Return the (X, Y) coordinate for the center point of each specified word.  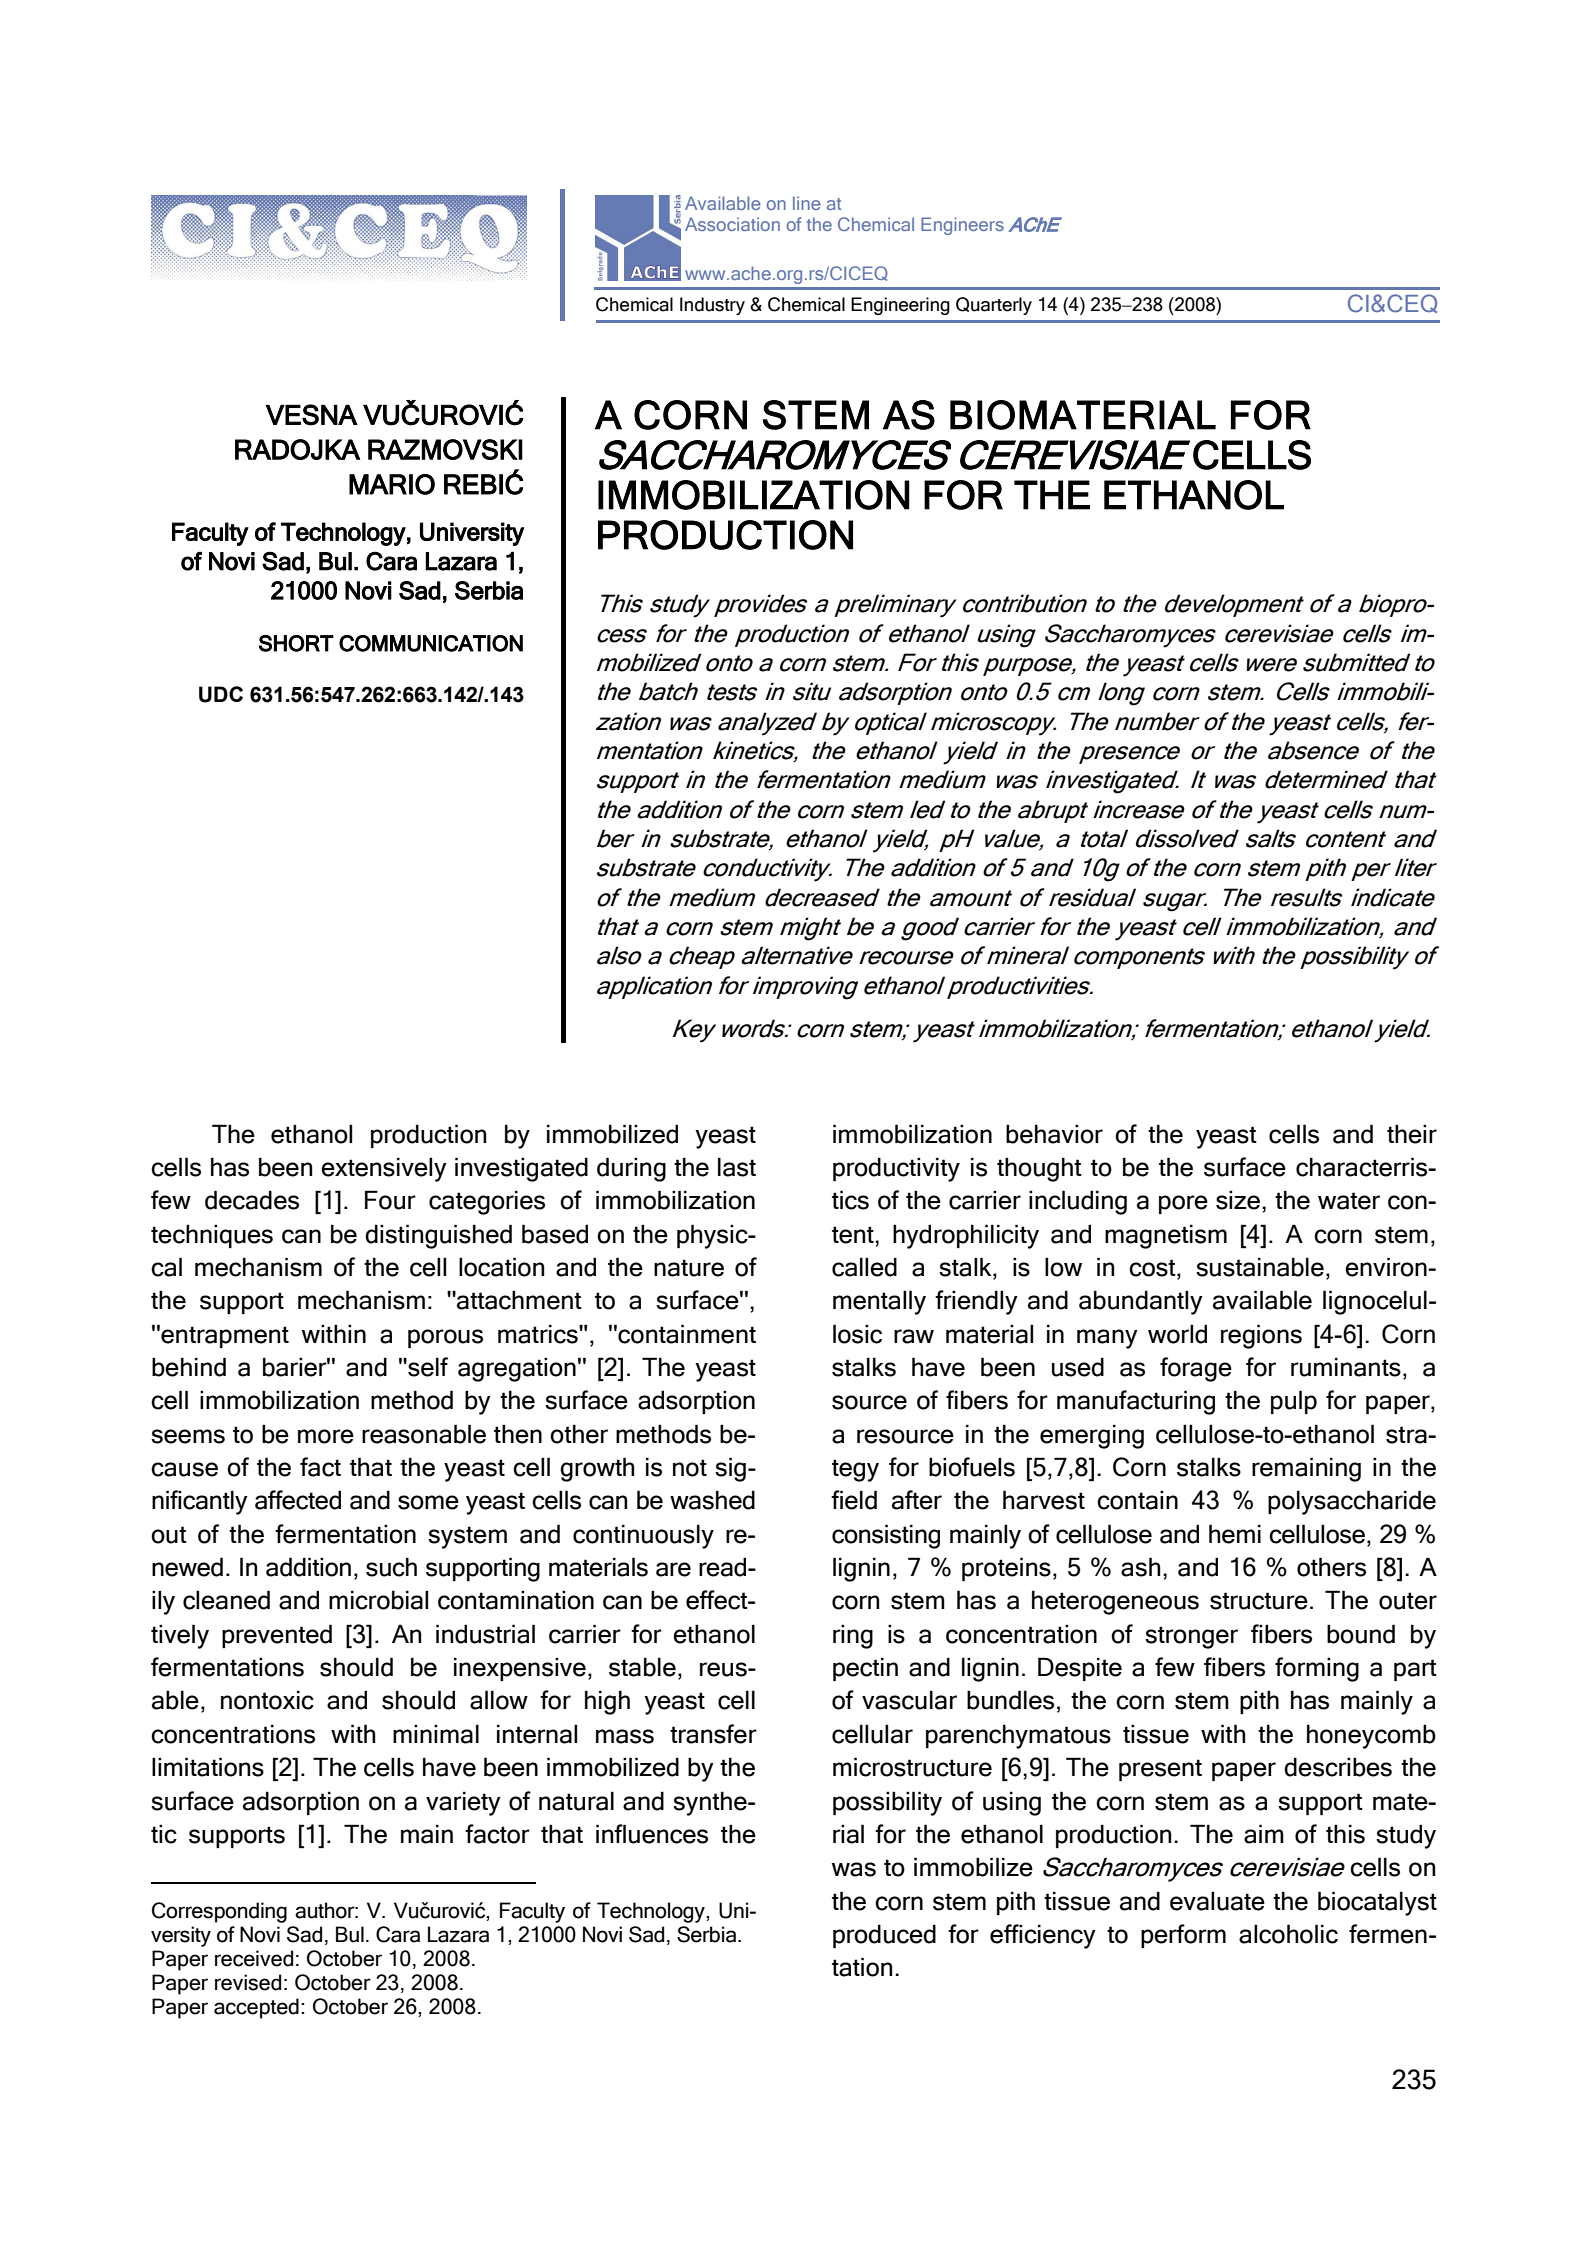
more (326, 1436)
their (1412, 1134)
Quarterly (994, 306)
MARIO (392, 484)
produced (884, 1936)
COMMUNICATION (431, 643)
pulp (1294, 1402)
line (807, 203)
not (690, 1468)
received (254, 1958)
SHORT (296, 643)
